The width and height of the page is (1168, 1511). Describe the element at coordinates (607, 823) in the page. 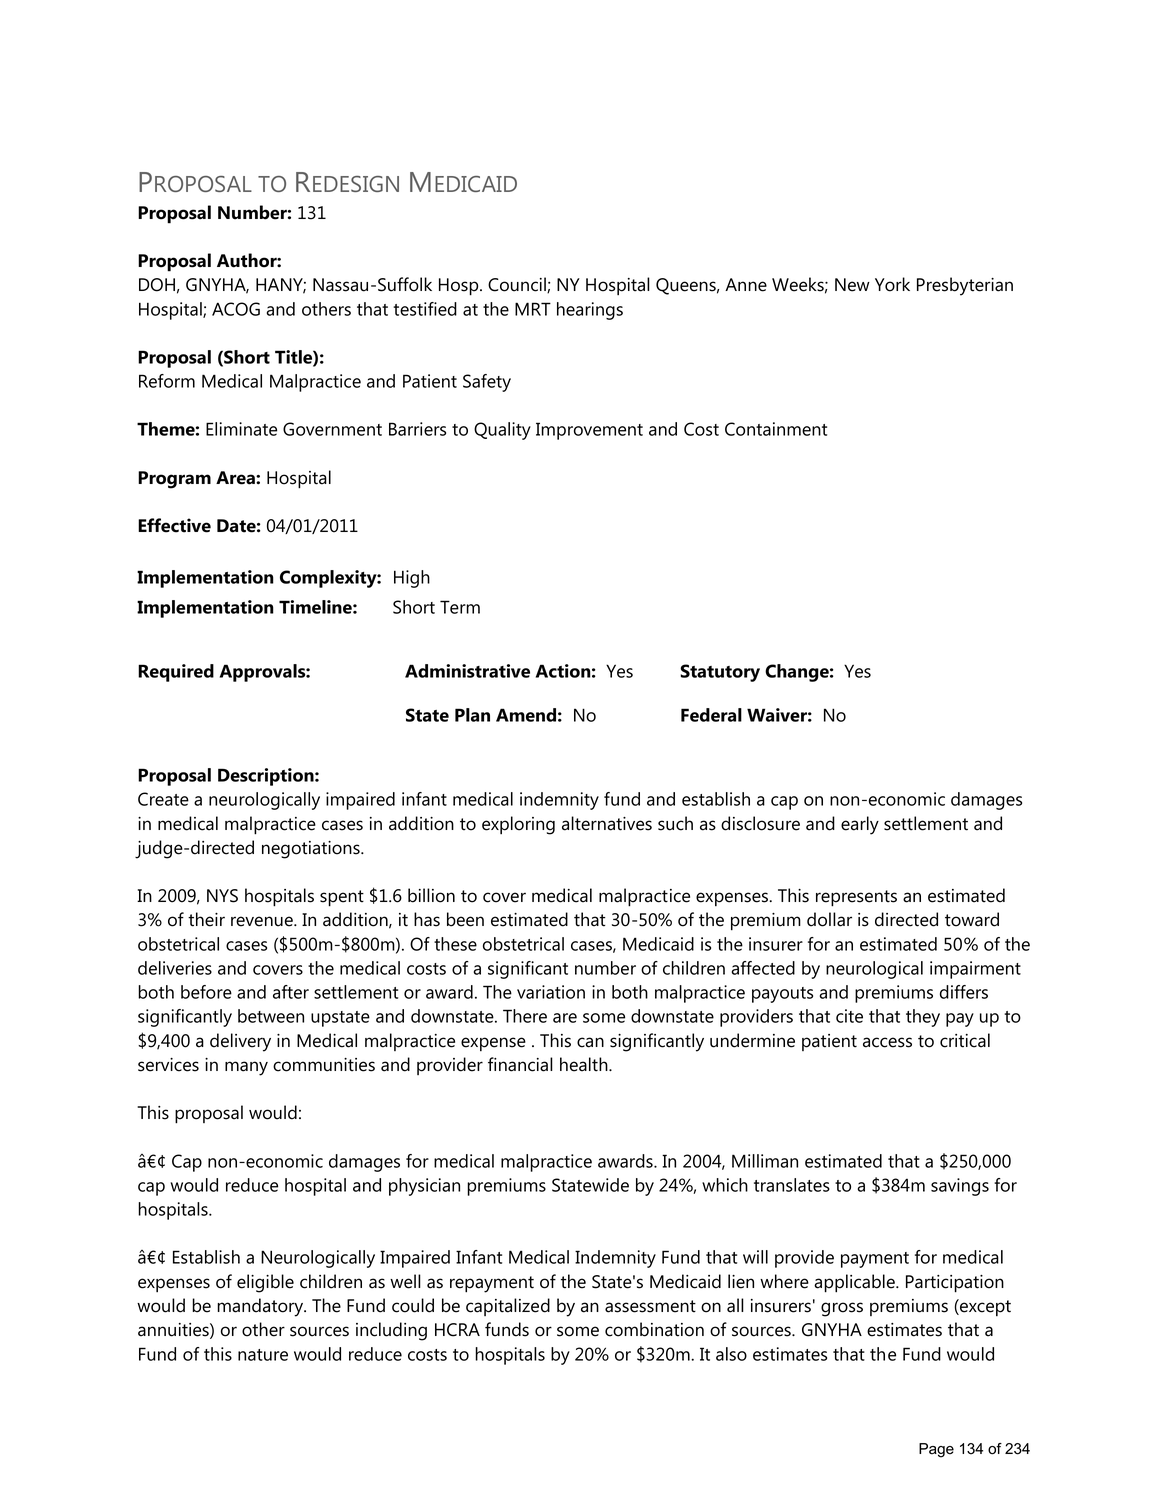

I see `alternatives` at that location.
